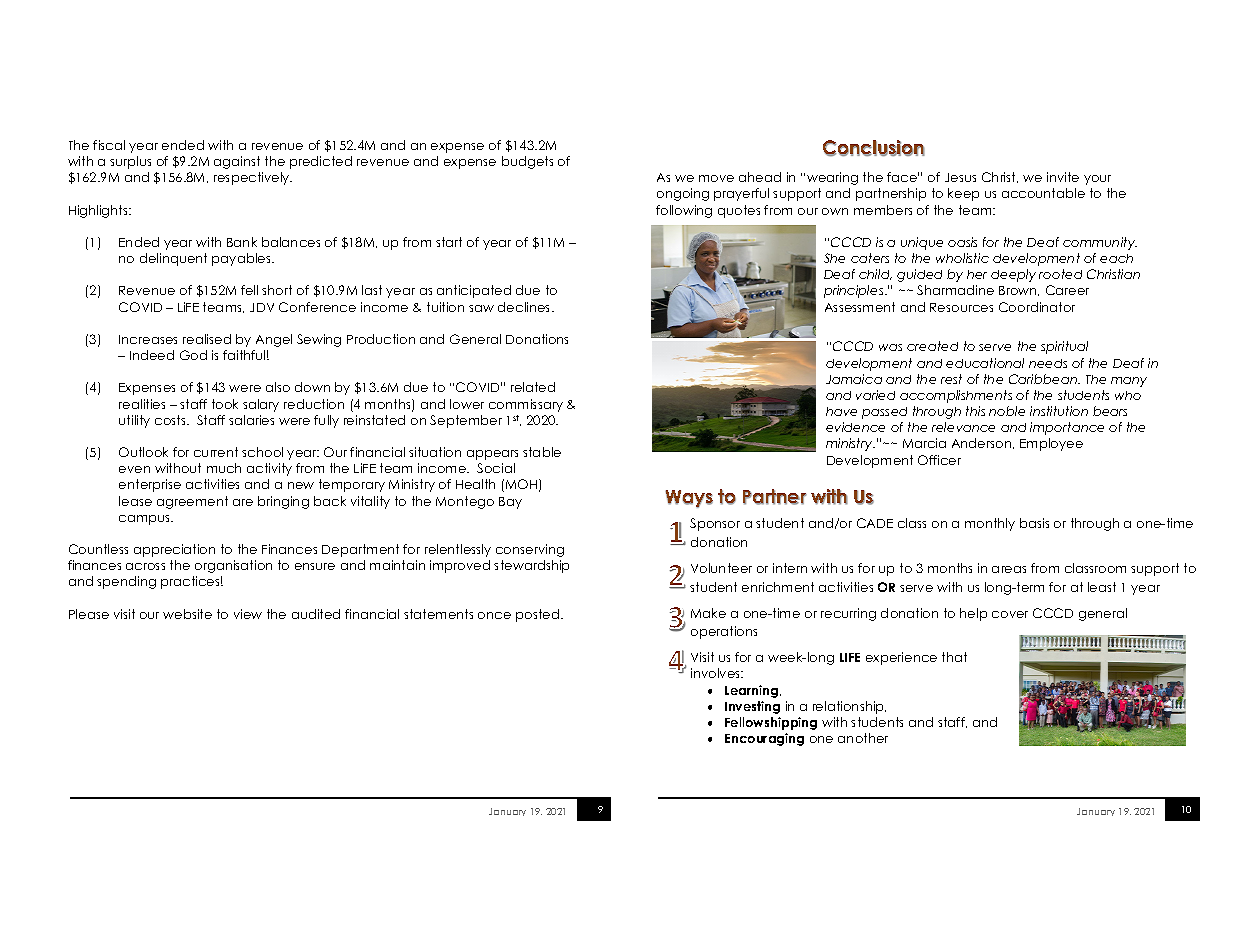 This screenshot has height=952, width=1233. What do you see at coordinates (527, 162) in the screenshot?
I see `budgets` at bounding box center [527, 162].
